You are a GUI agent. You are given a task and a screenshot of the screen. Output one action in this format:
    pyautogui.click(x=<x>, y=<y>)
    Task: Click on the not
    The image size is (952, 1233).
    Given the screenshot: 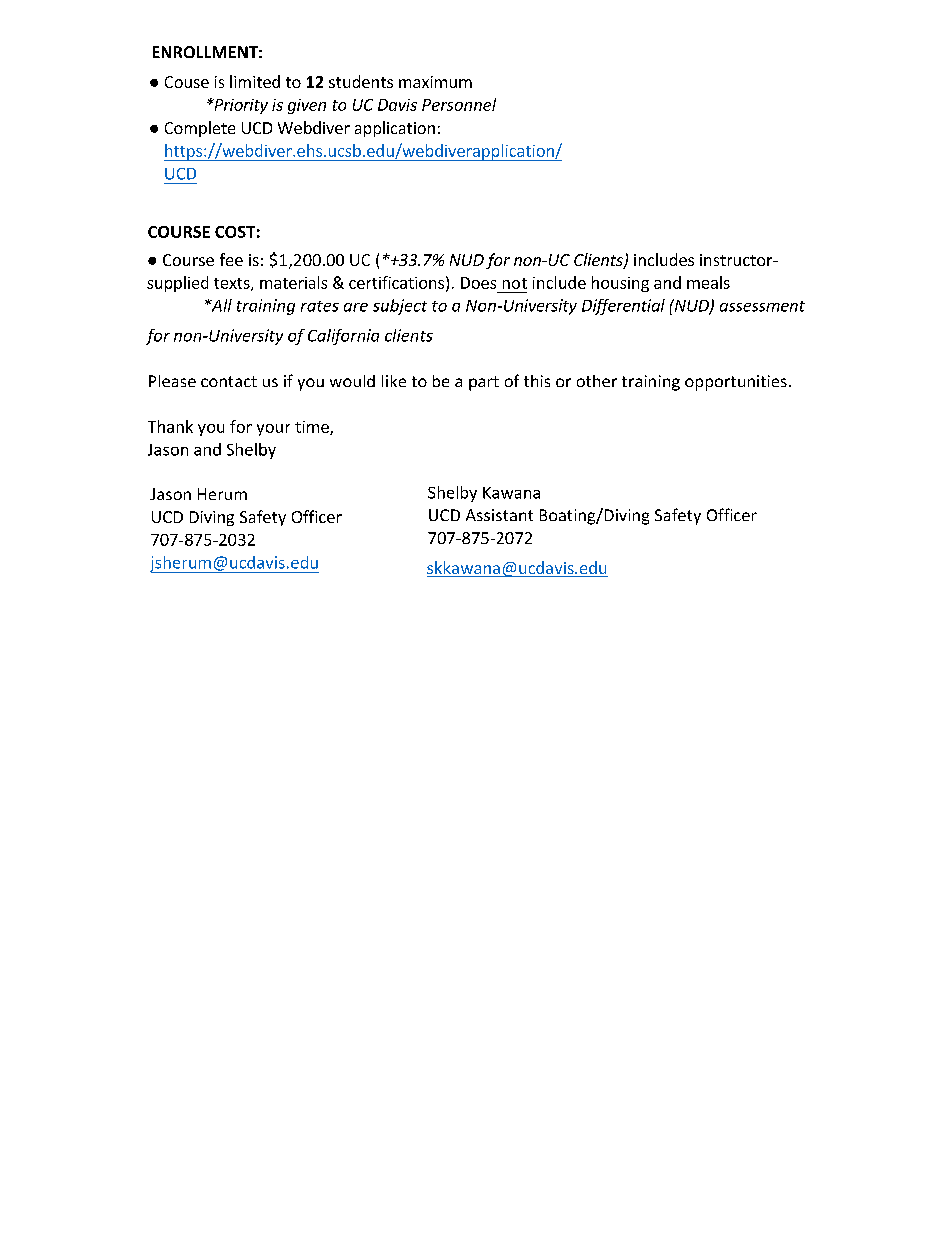 What is the action you would take?
    pyautogui.click(x=515, y=283)
